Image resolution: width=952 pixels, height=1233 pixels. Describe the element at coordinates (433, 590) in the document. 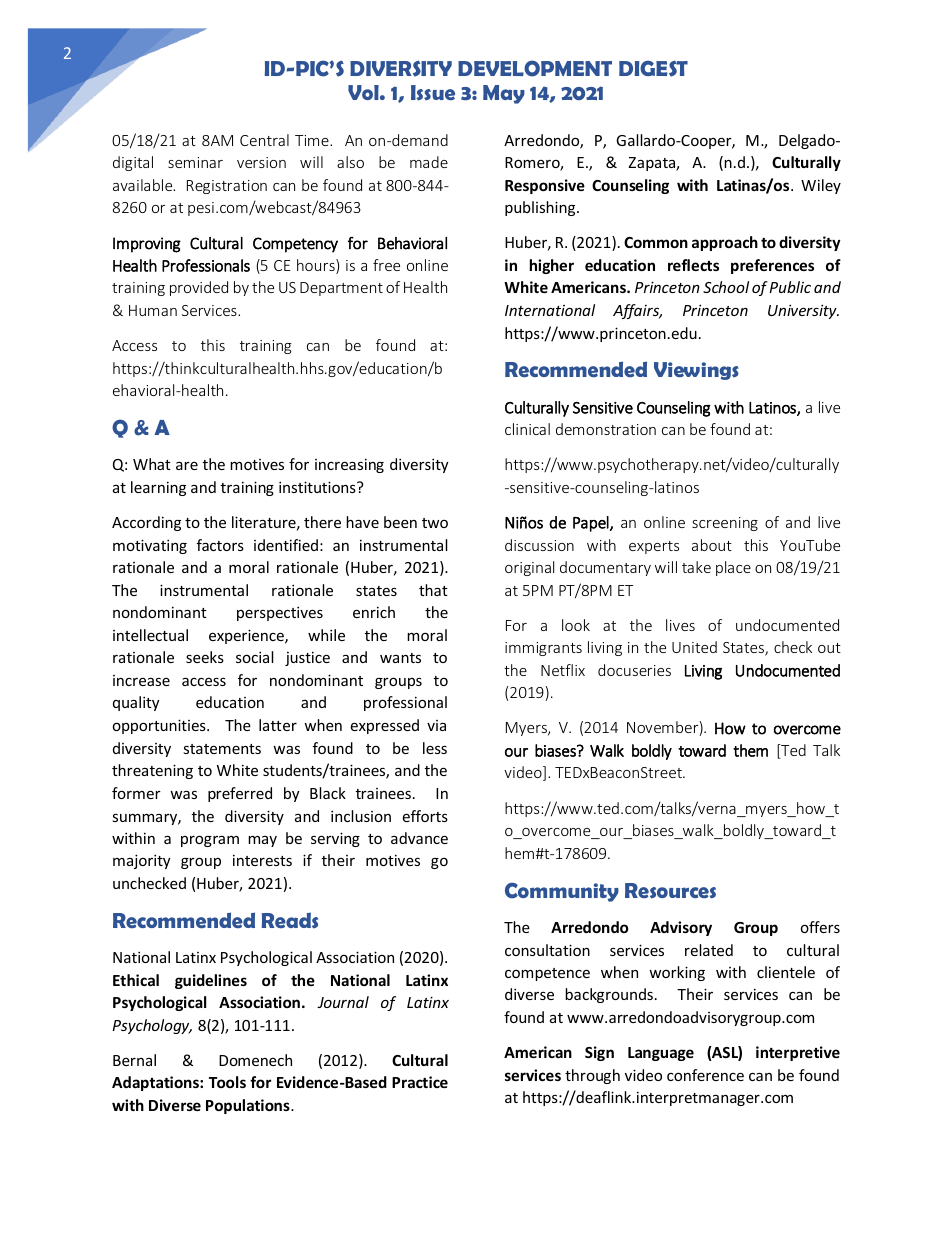

I see `that` at that location.
